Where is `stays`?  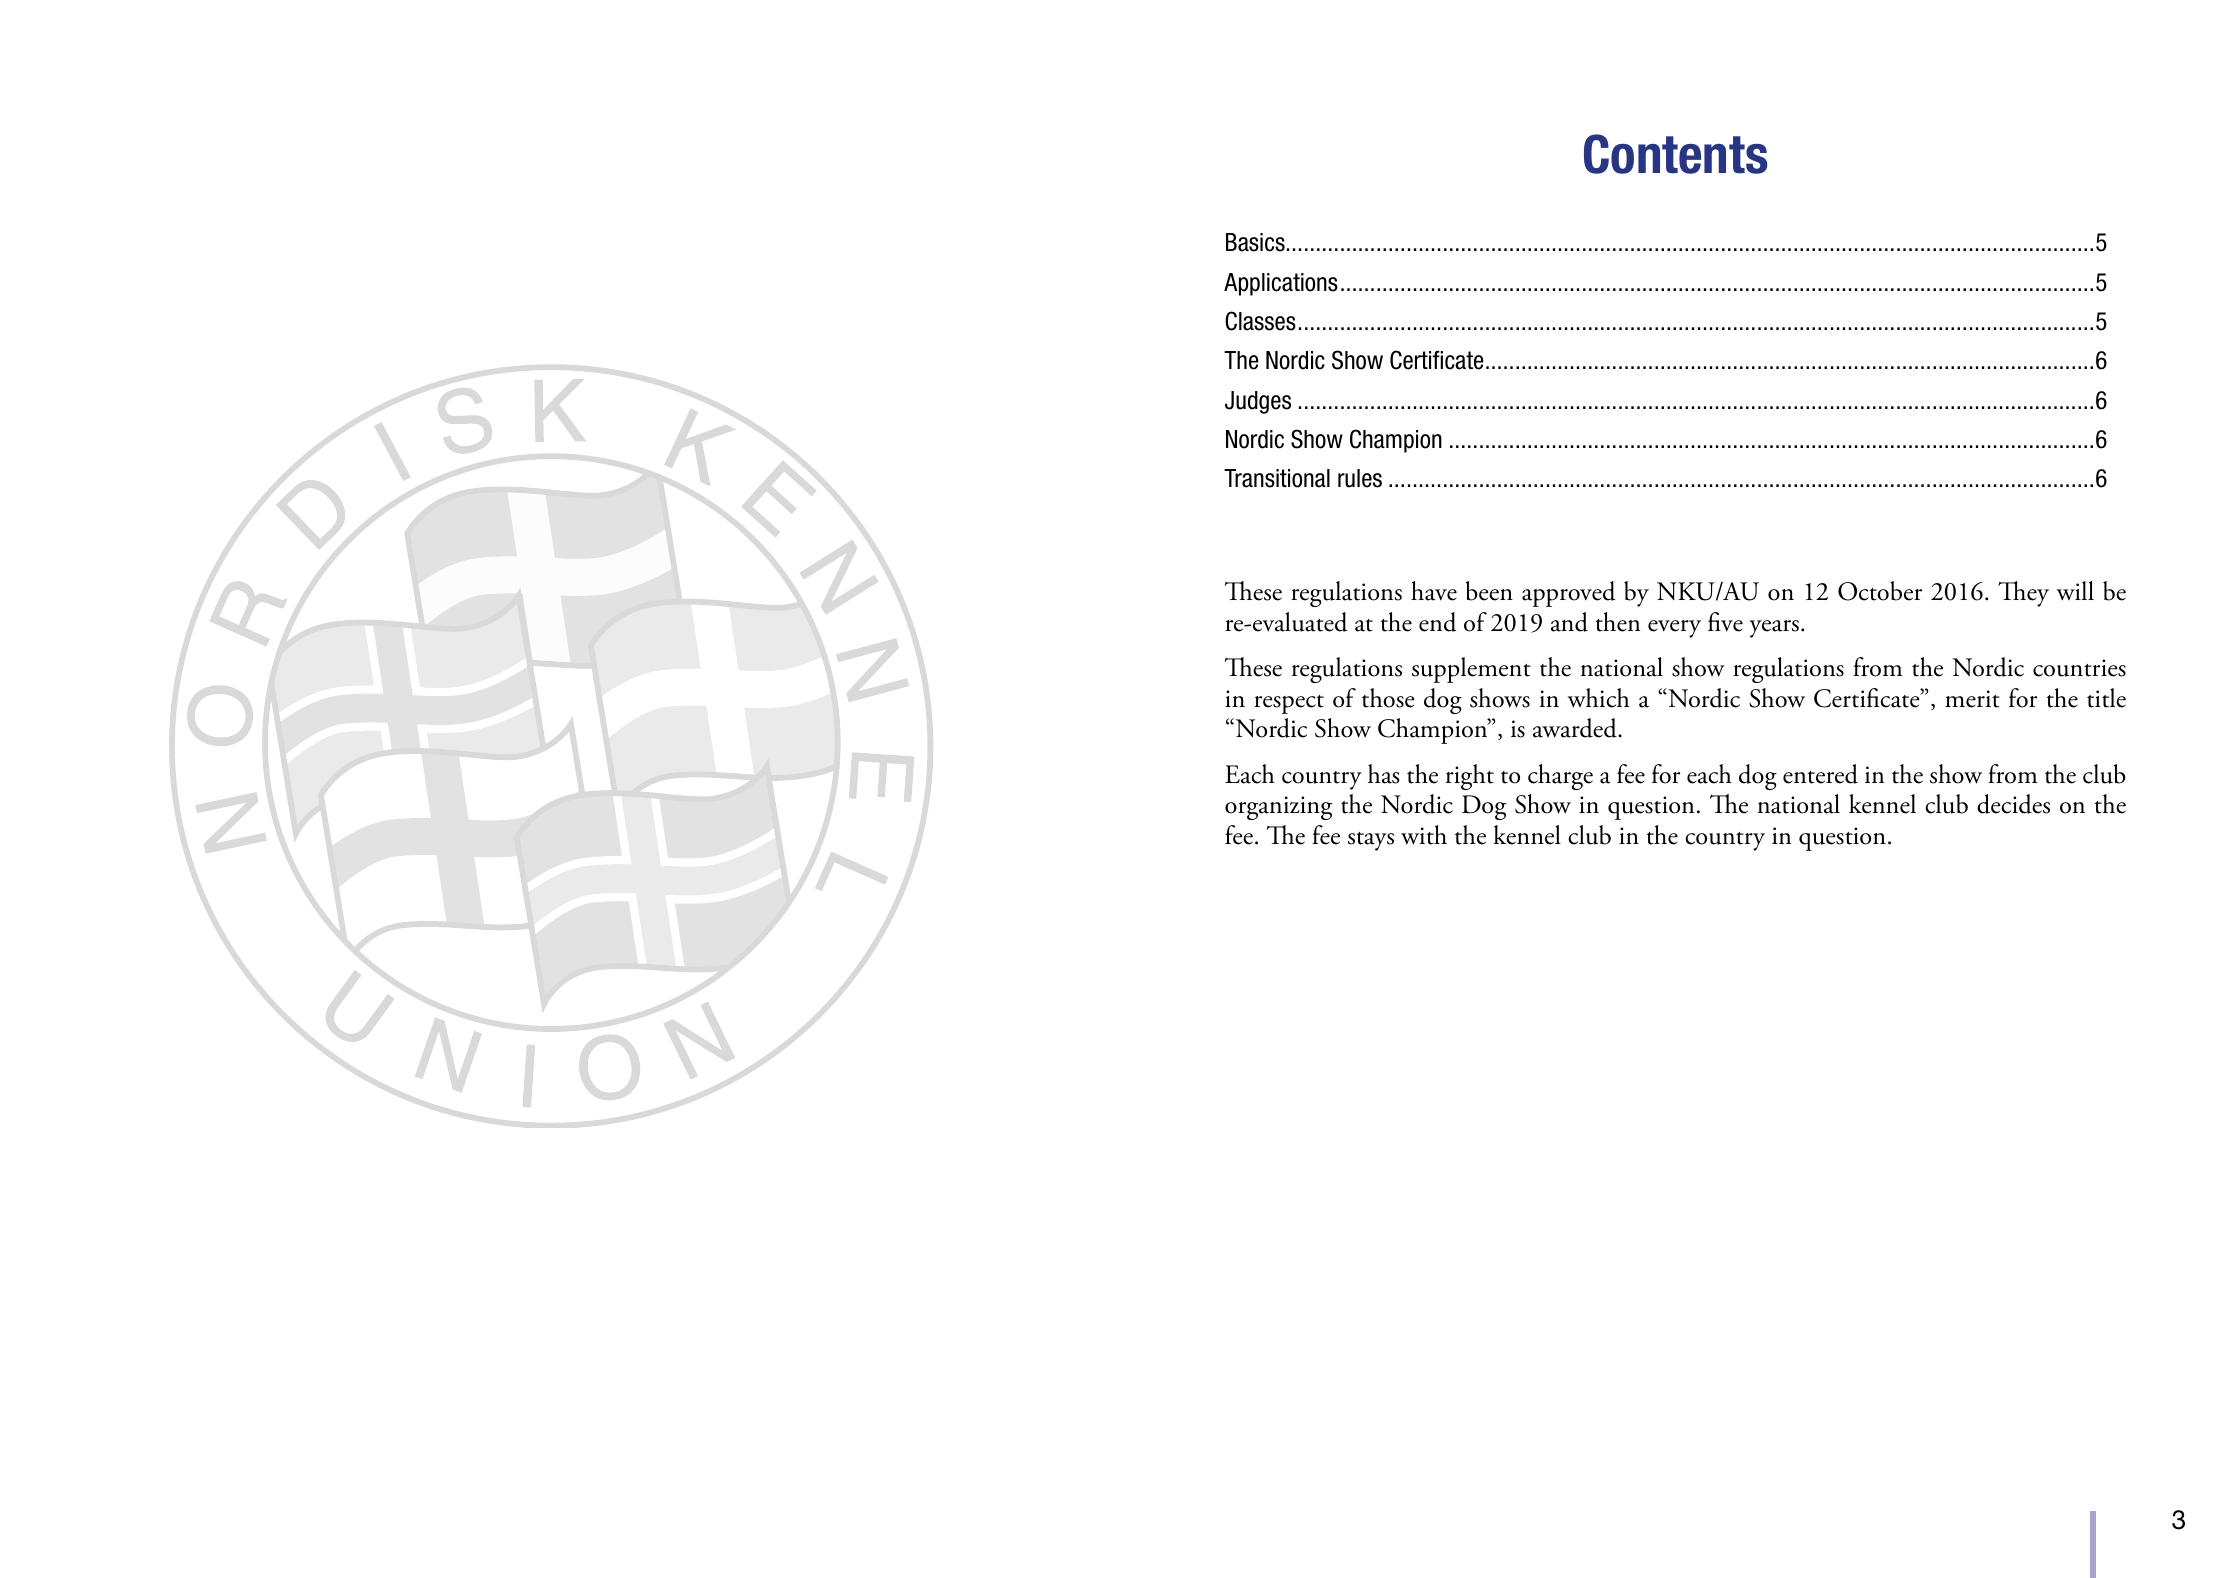 stays is located at coordinates (1371, 841).
